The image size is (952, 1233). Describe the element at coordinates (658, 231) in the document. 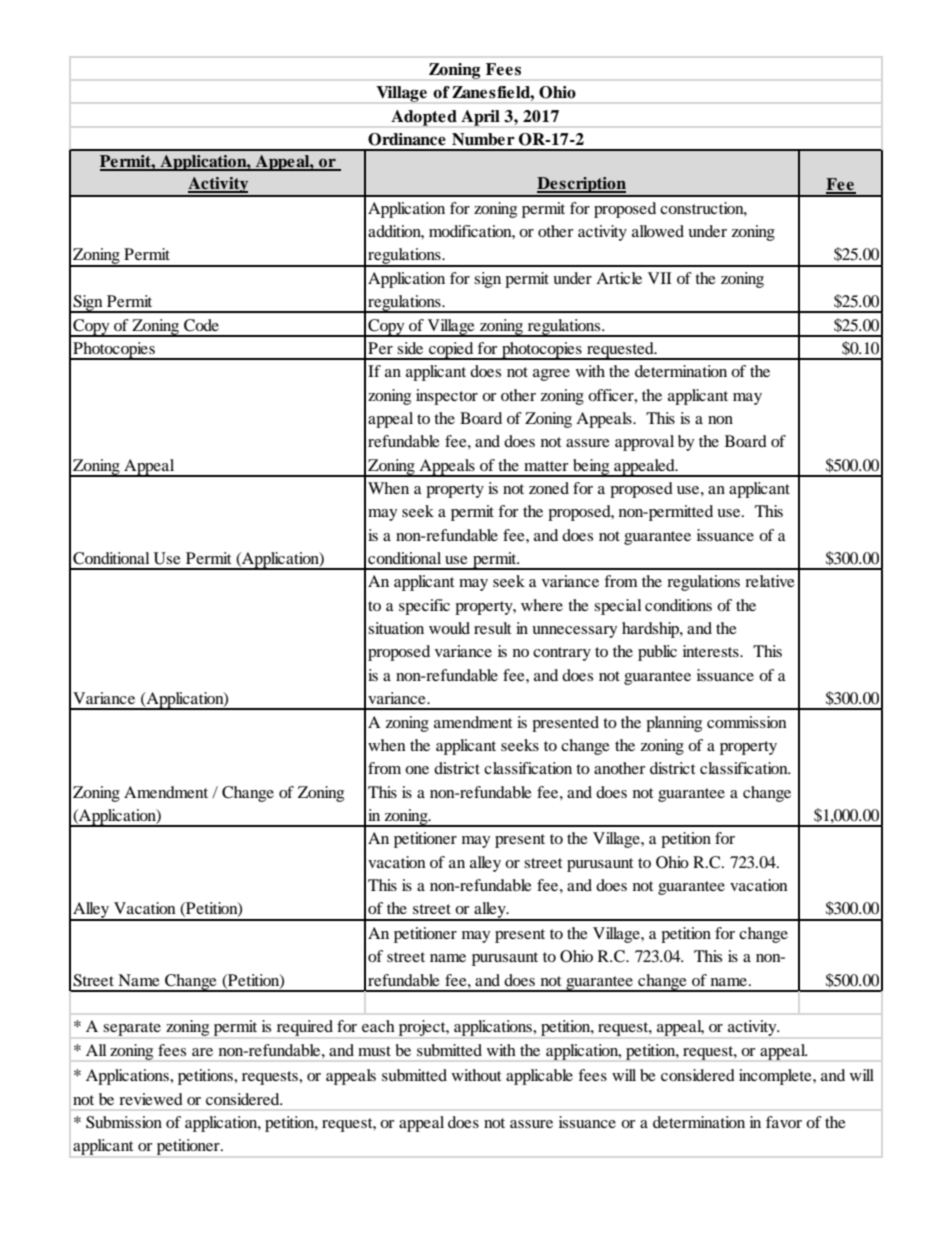

I see `allowed` at that location.
